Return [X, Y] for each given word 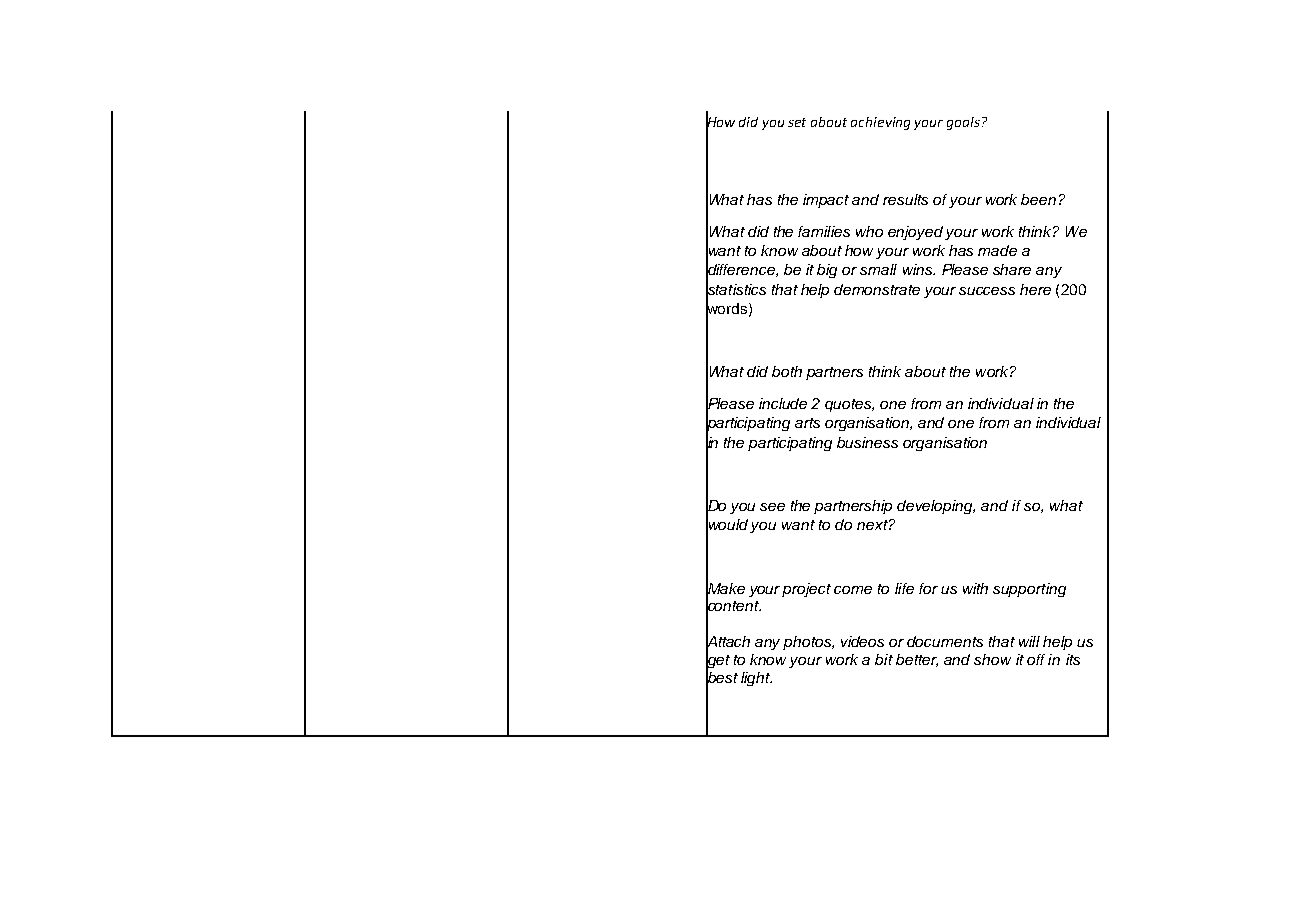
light [756, 679]
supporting [1029, 590]
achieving [880, 123]
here [1035, 289]
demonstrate [877, 289]
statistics [736, 289]
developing [936, 507]
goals [963, 123]
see [772, 507]
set [797, 122]
